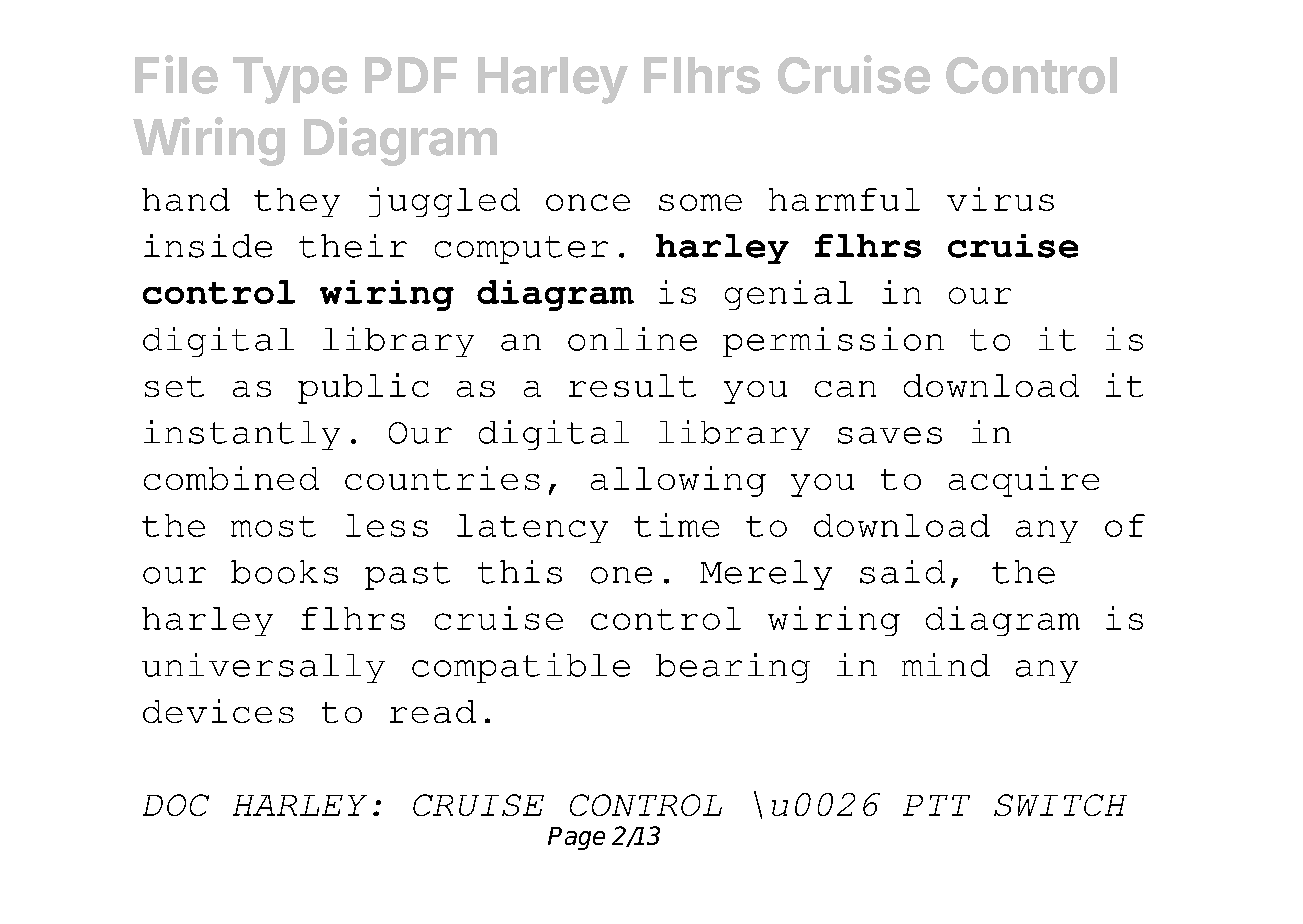 The image size is (1303, 924). What do you see at coordinates (902, 572) in the page?
I see `said` at bounding box center [902, 572].
